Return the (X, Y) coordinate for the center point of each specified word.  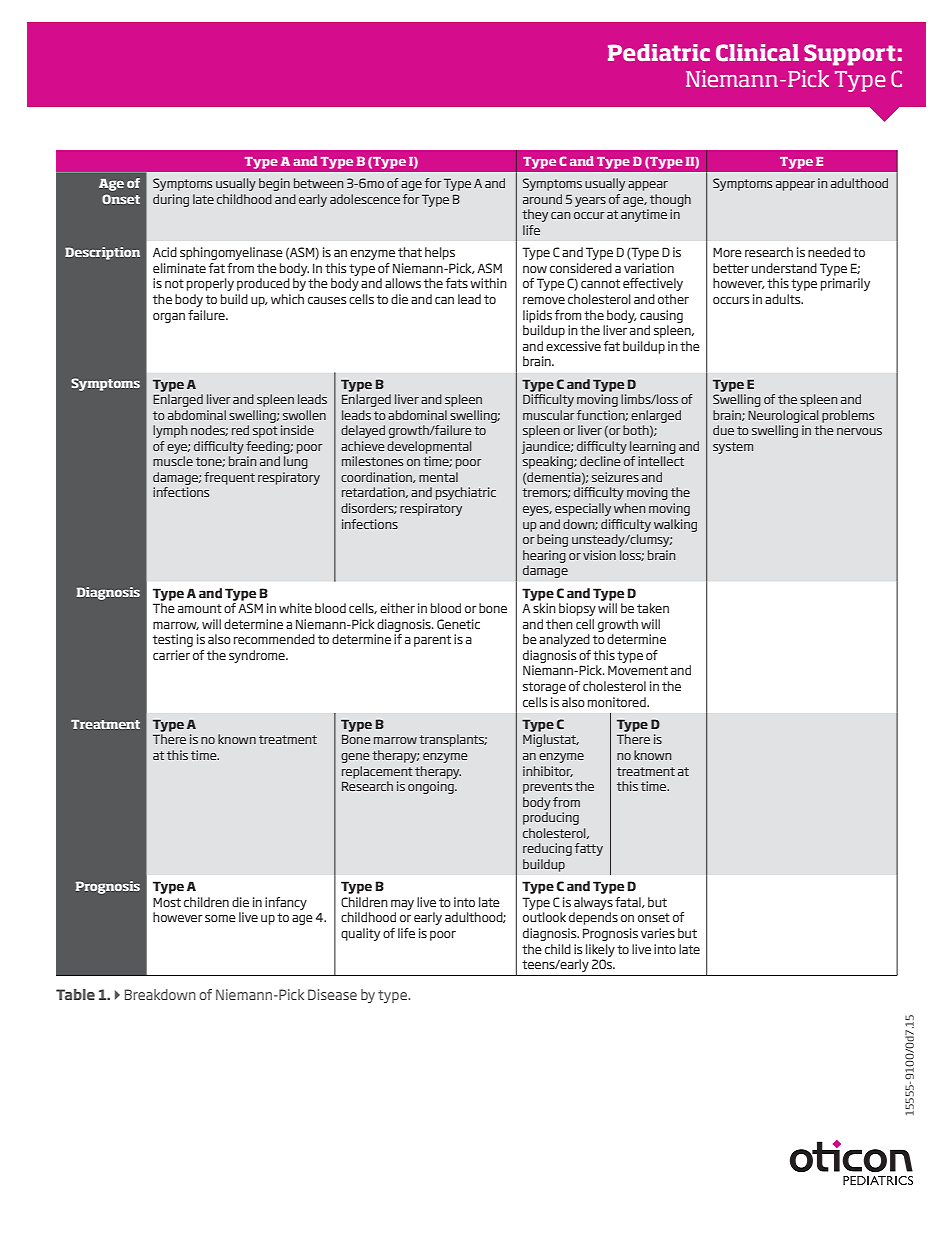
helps (440, 253)
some (220, 918)
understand (784, 268)
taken (653, 608)
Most (167, 902)
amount (200, 608)
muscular (549, 415)
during (171, 200)
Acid (165, 252)
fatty (589, 849)
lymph (170, 431)
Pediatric (659, 52)
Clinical (757, 53)
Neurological (783, 416)
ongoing (432, 787)
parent (432, 641)
